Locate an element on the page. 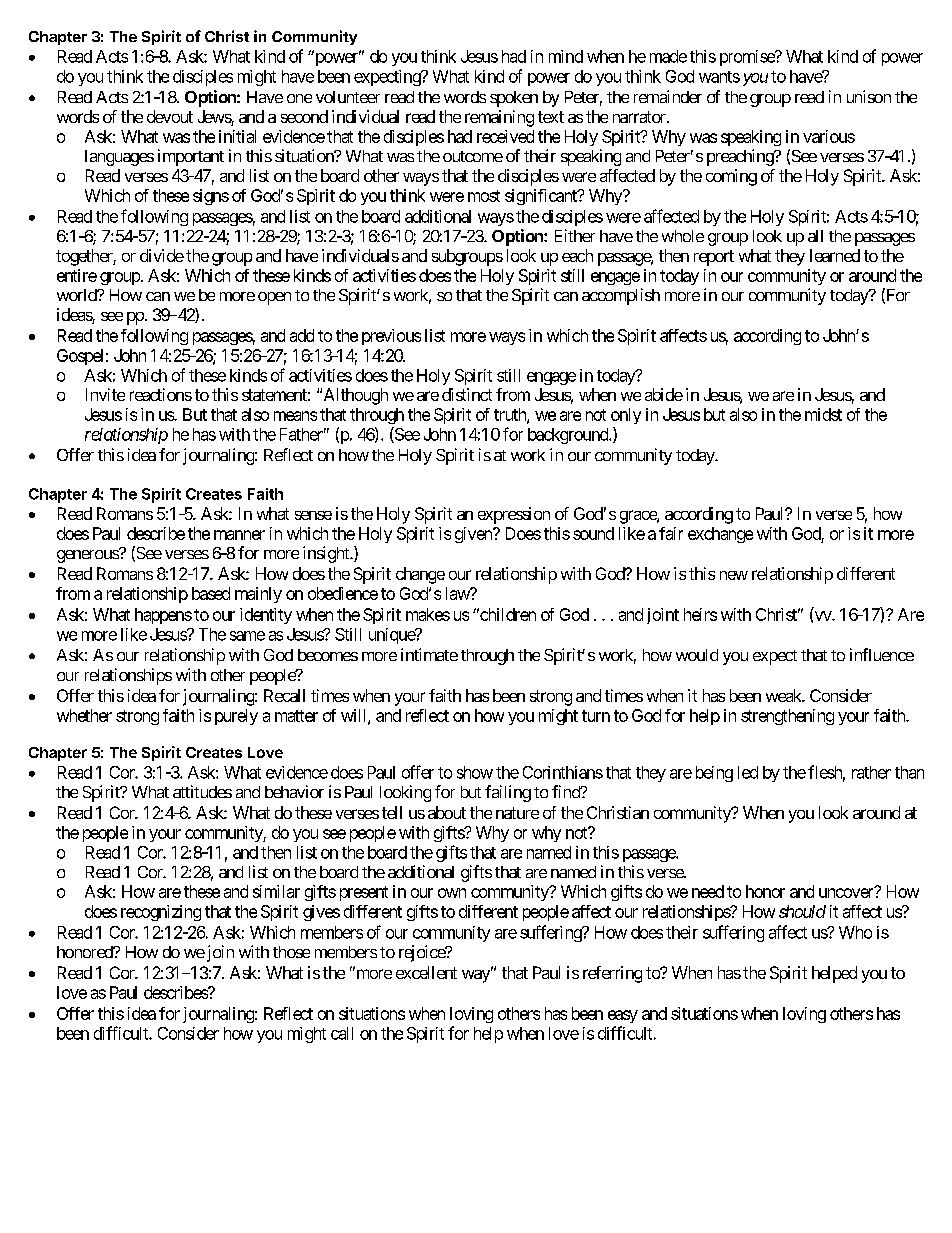 The width and height of the page is (952, 1233). Invite is located at coordinates (105, 394).
